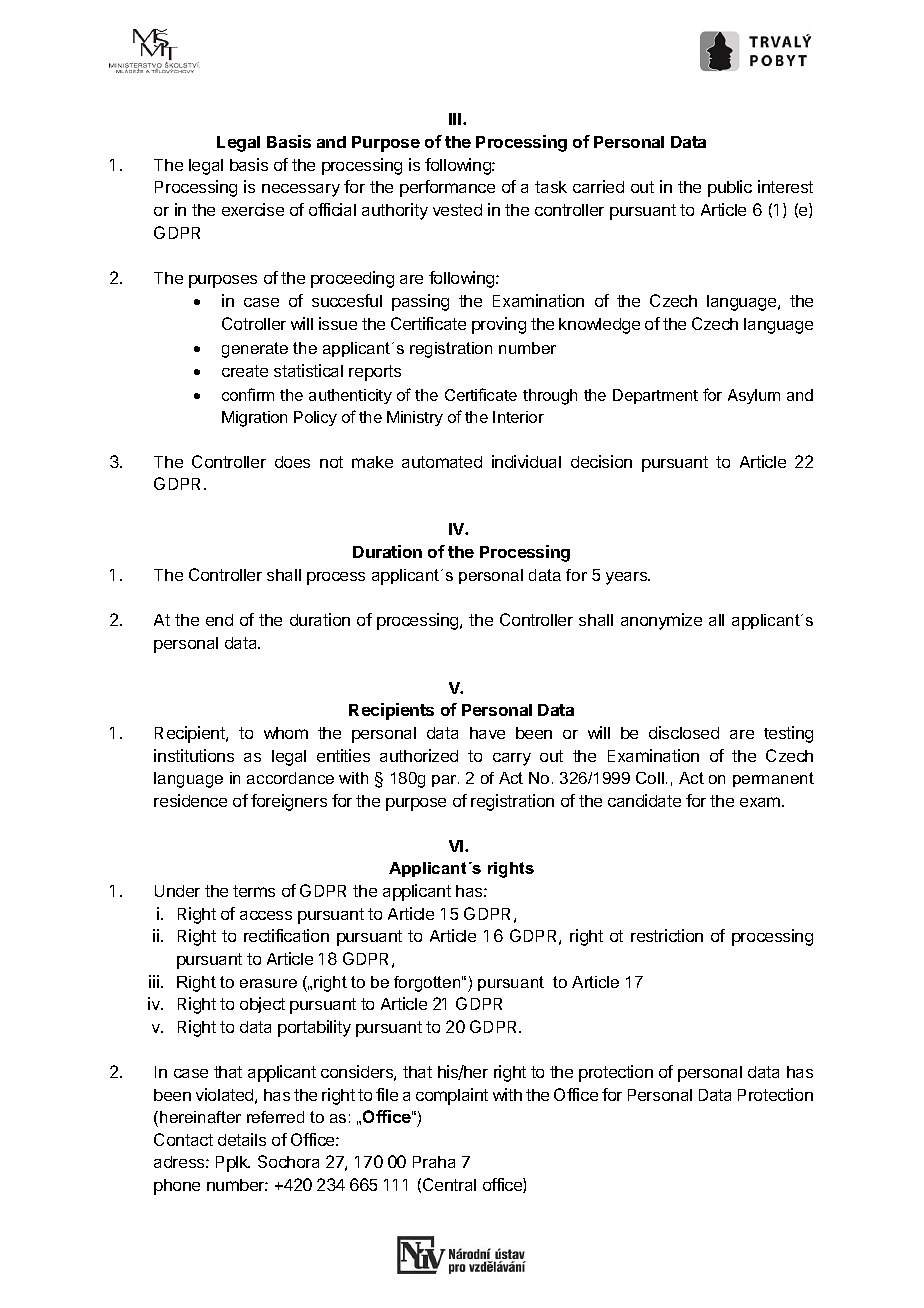 The width and height of the screenshot is (924, 1308). Describe the element at coordinates (487, 733) in the screenshot. I see `have` at that location.
